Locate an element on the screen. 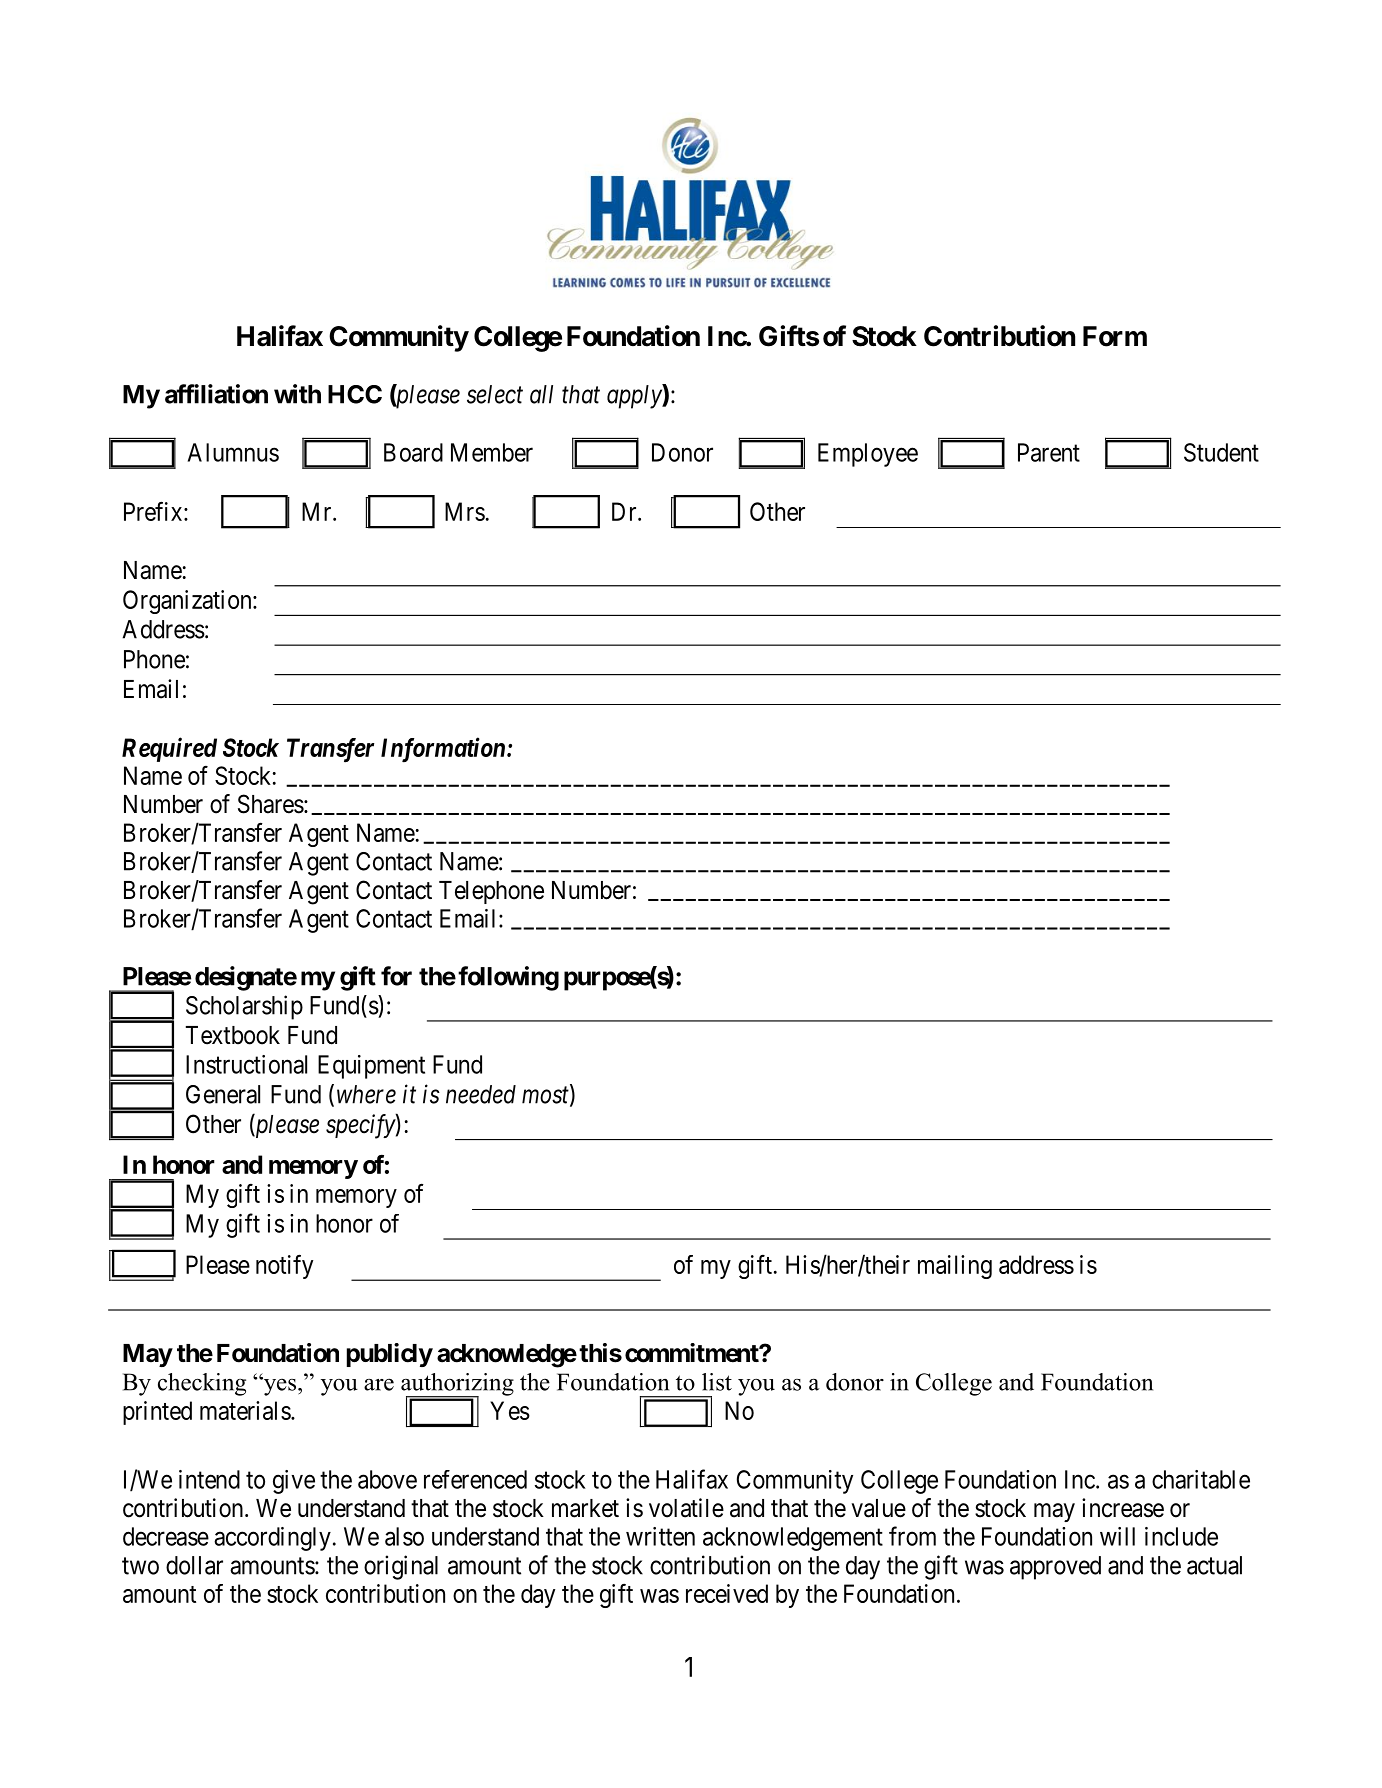 This screenshot has width=1382, height=1788. with is located at coordinates (297, 394).
